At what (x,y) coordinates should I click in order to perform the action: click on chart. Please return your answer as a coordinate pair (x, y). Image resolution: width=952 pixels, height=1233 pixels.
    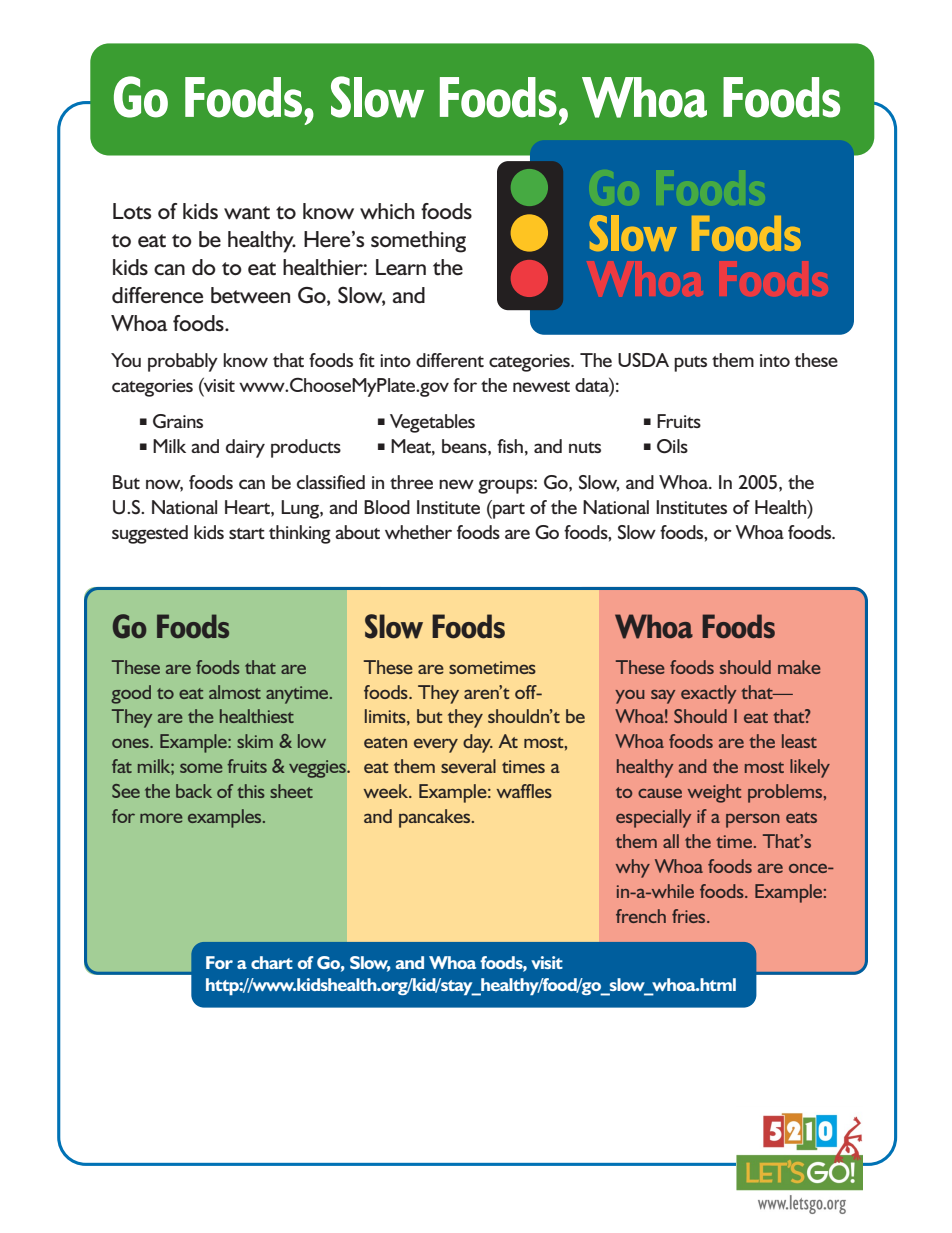
    Looking at the image, I should click on (272, 962).
